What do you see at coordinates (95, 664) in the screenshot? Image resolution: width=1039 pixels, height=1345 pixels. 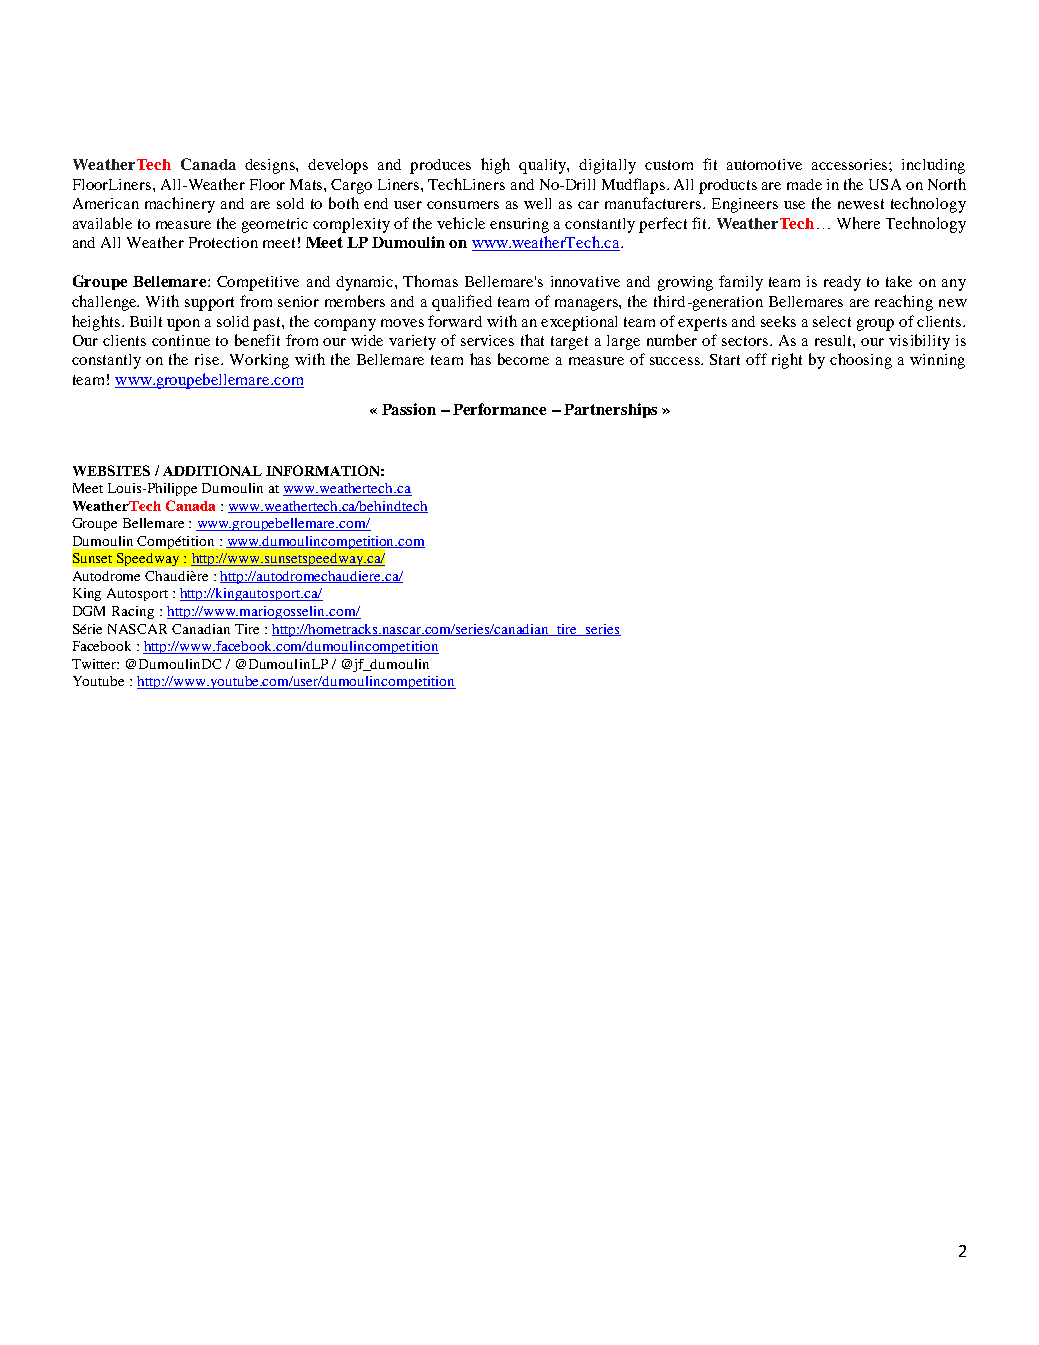 I see `Twitter` at bounding box center [95, 664].
